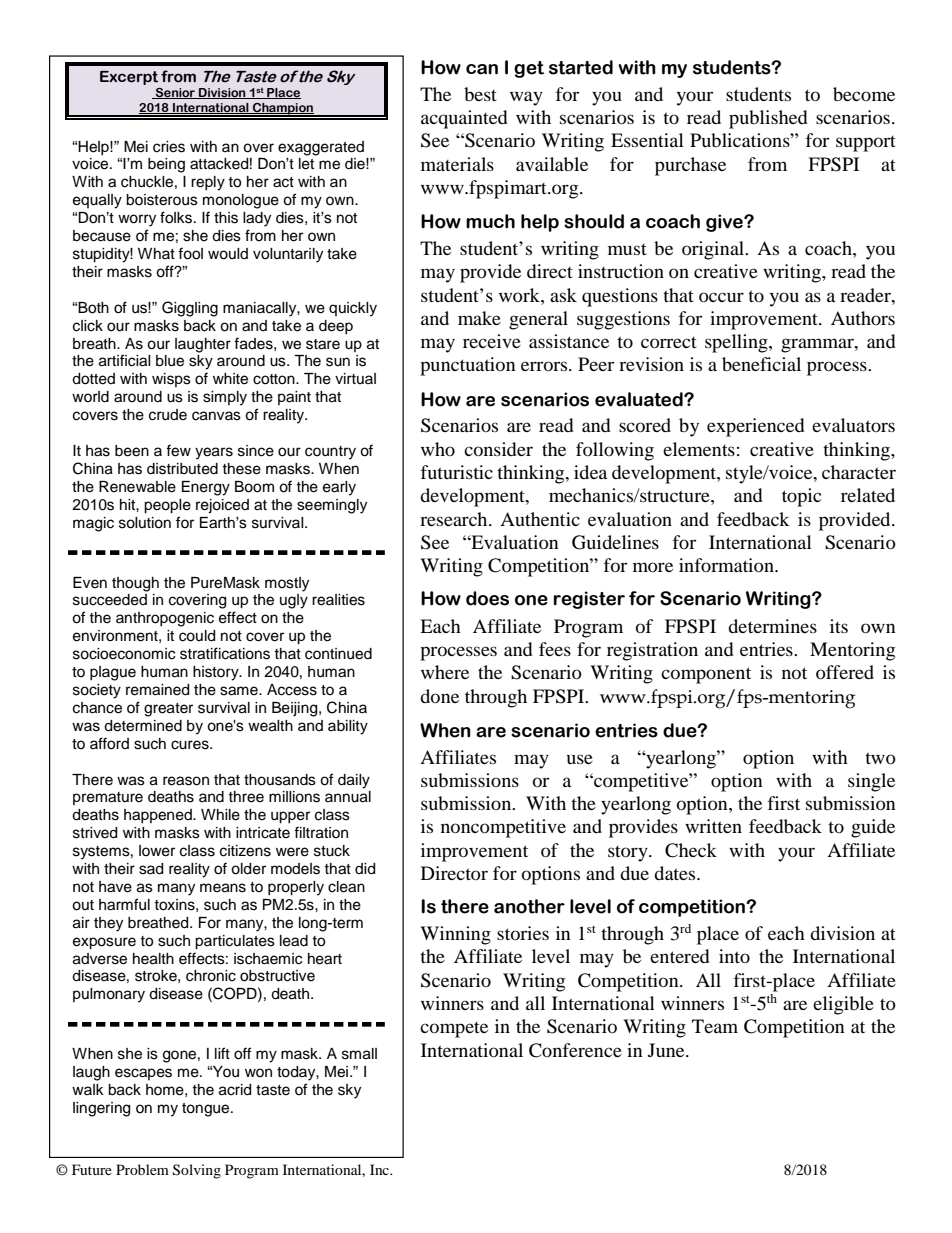 The height and width of the screenshot is (1233, 952). I want to click on Senior, so click(176, 93).
